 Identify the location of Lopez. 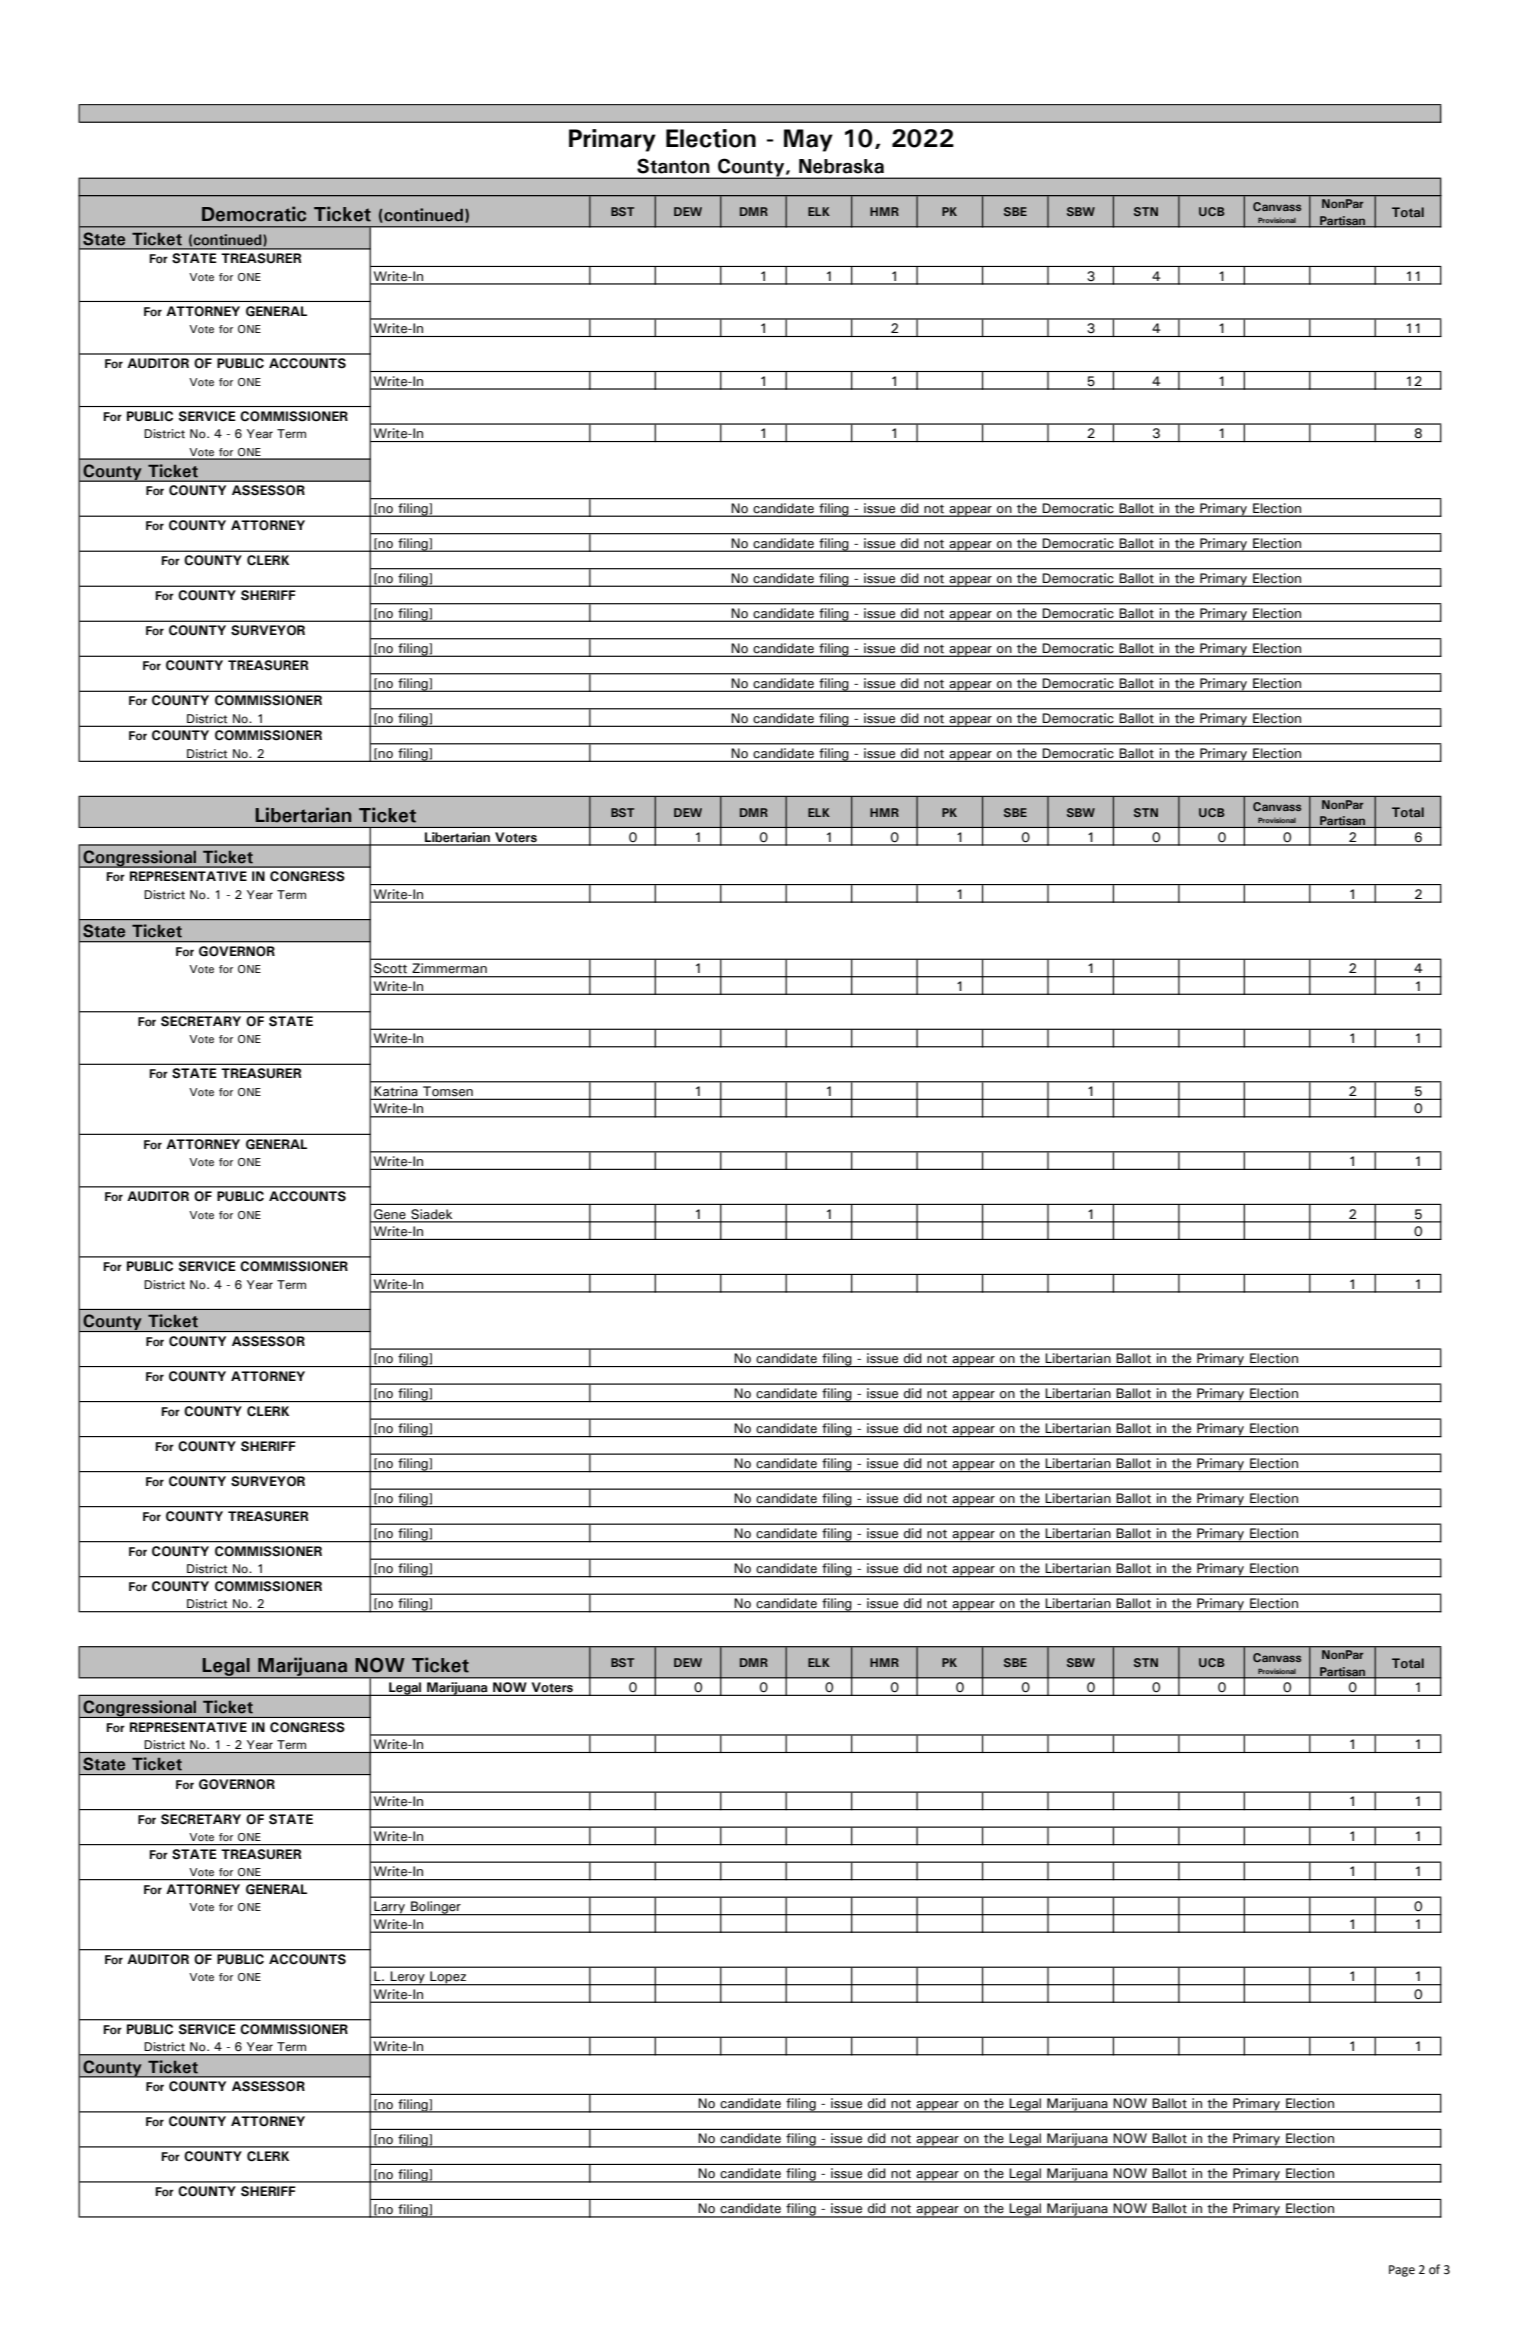
(448, 1978).
